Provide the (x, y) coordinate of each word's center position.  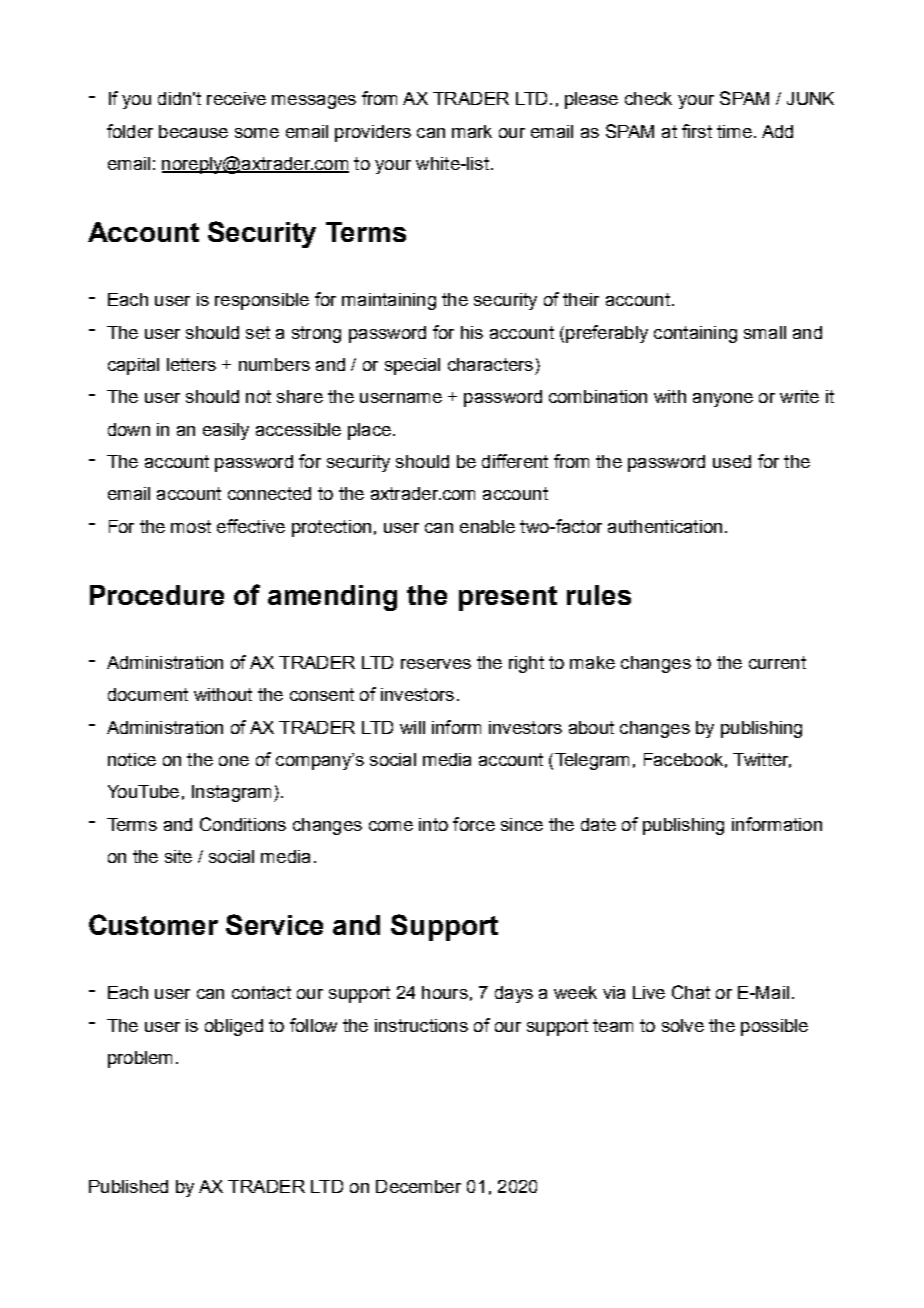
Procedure (157, 595)
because (193, 131)
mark (472, 131)
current (777, 662)
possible (774, 1027)
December (418, 1186)
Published (128, 1186)
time (734, 131)
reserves (436, 664)
